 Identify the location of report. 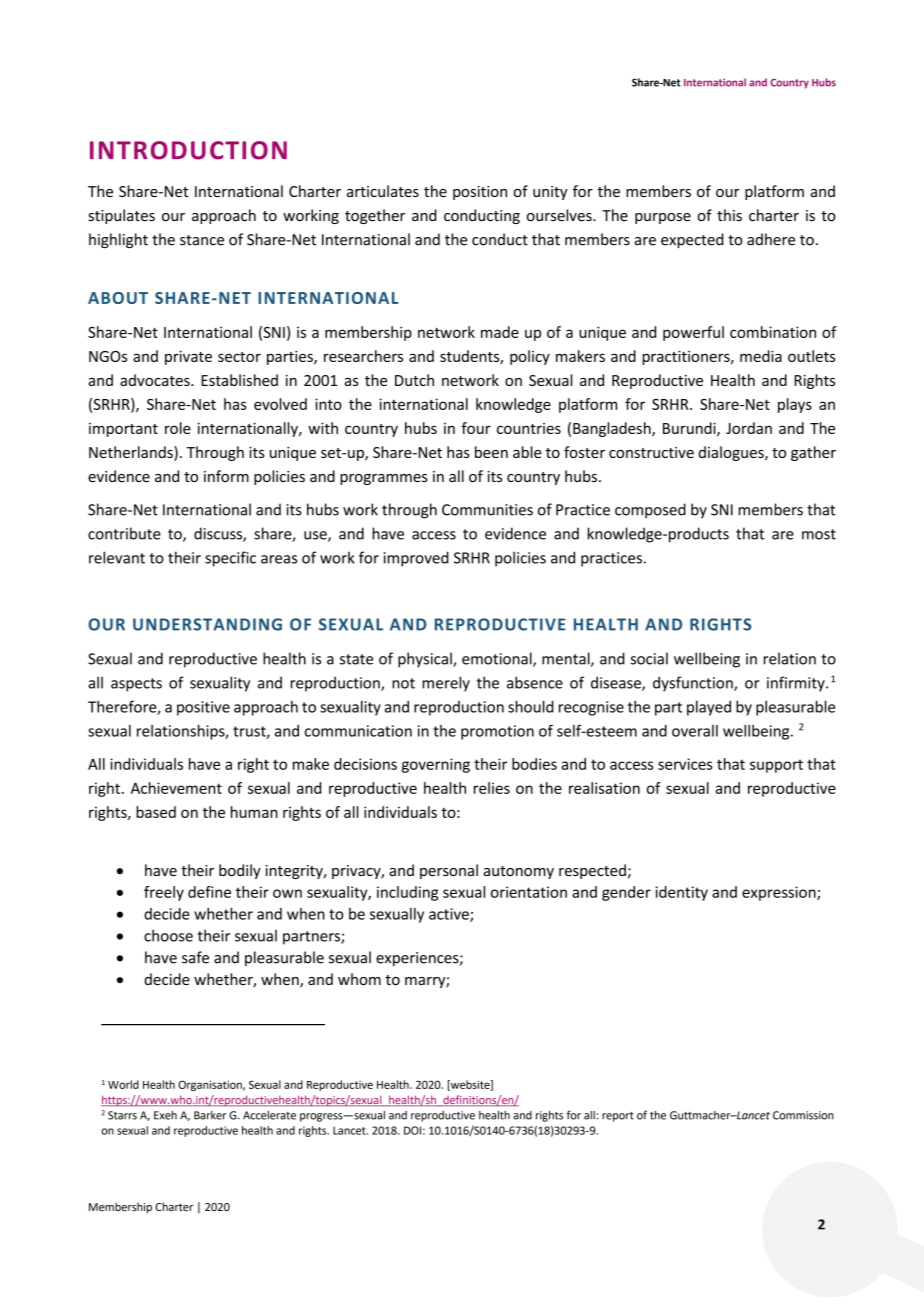
(618, 1117).
